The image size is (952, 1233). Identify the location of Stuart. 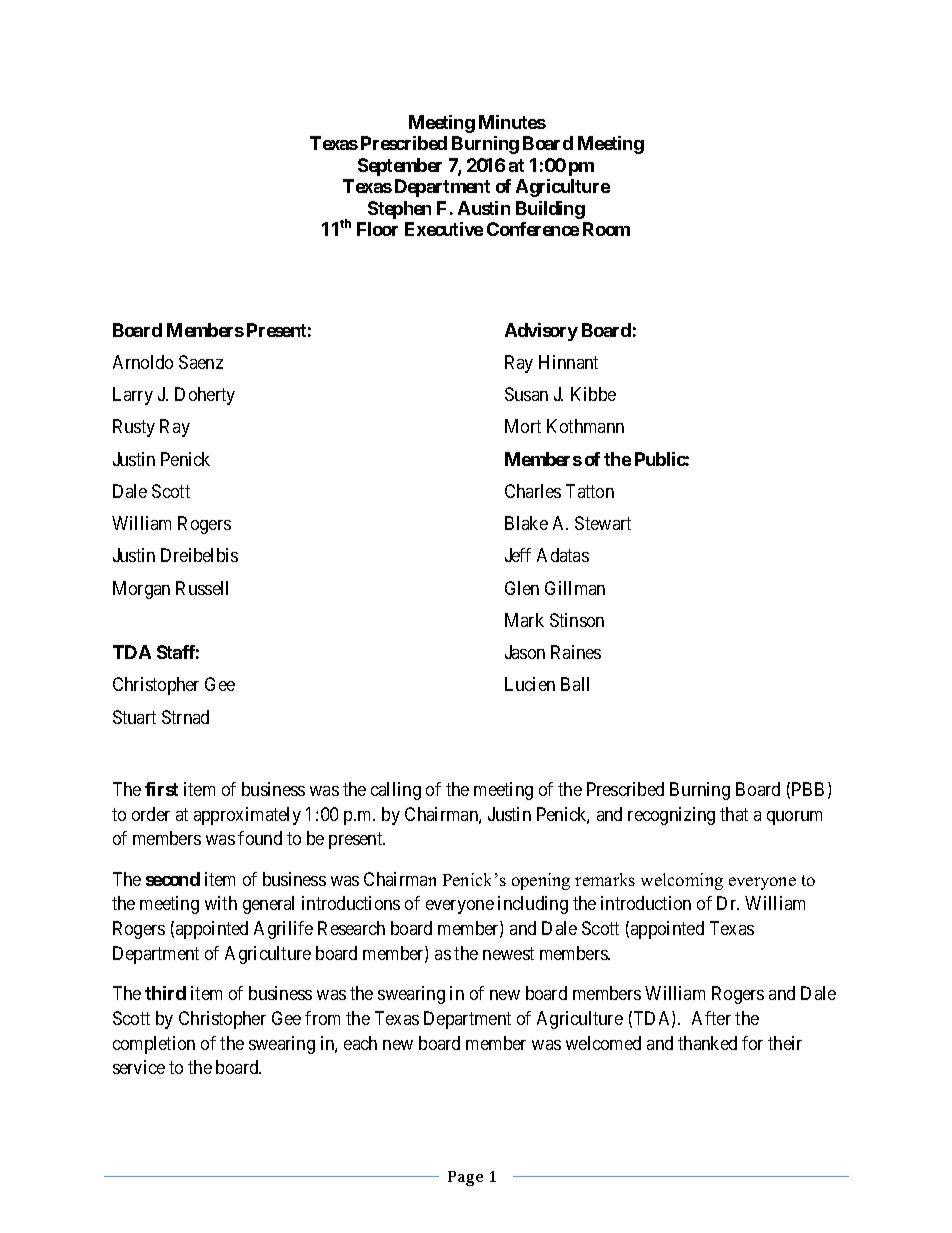
(134, 717).
